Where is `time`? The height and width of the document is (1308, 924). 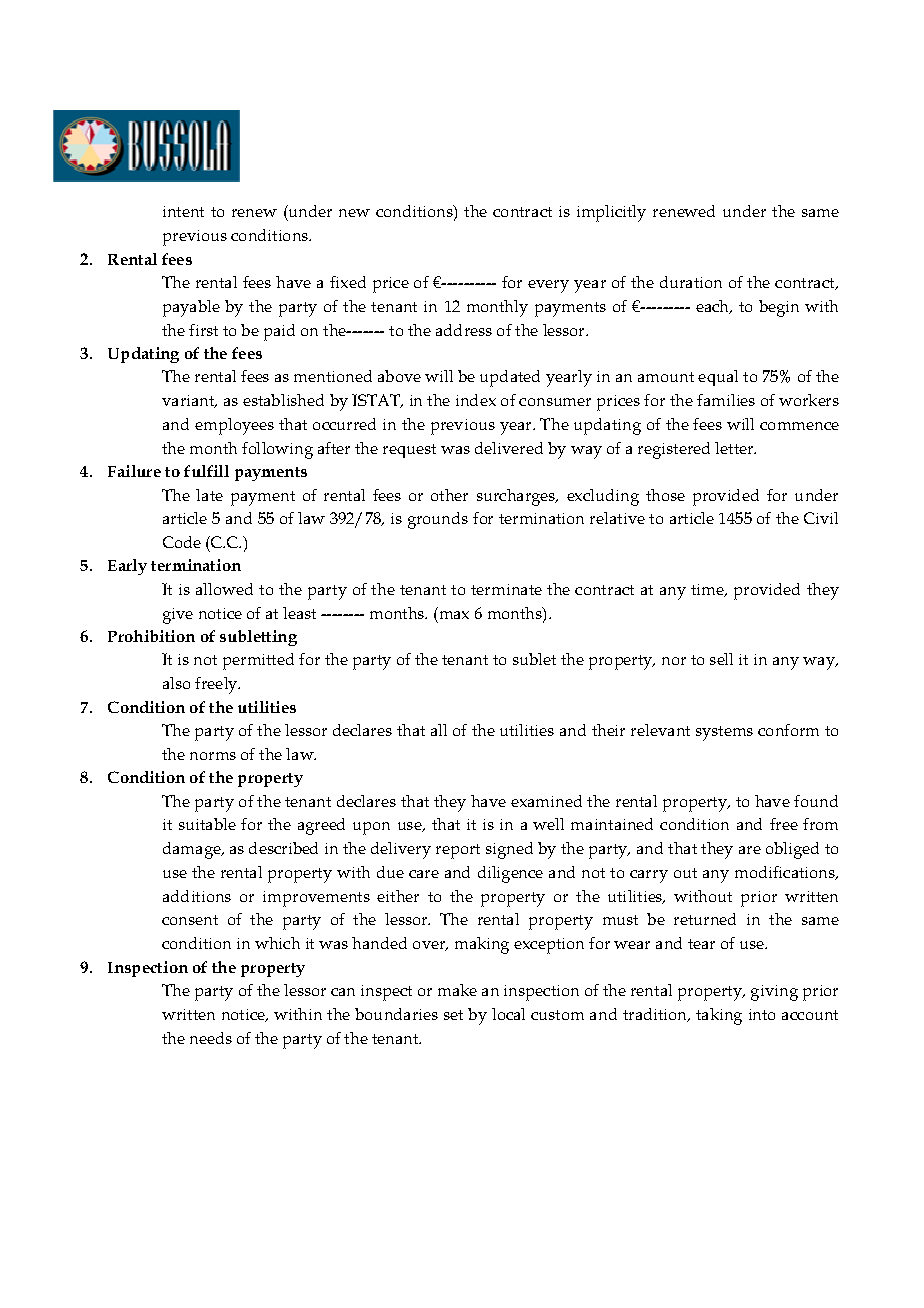
time is located at coordinates (708, 590).
